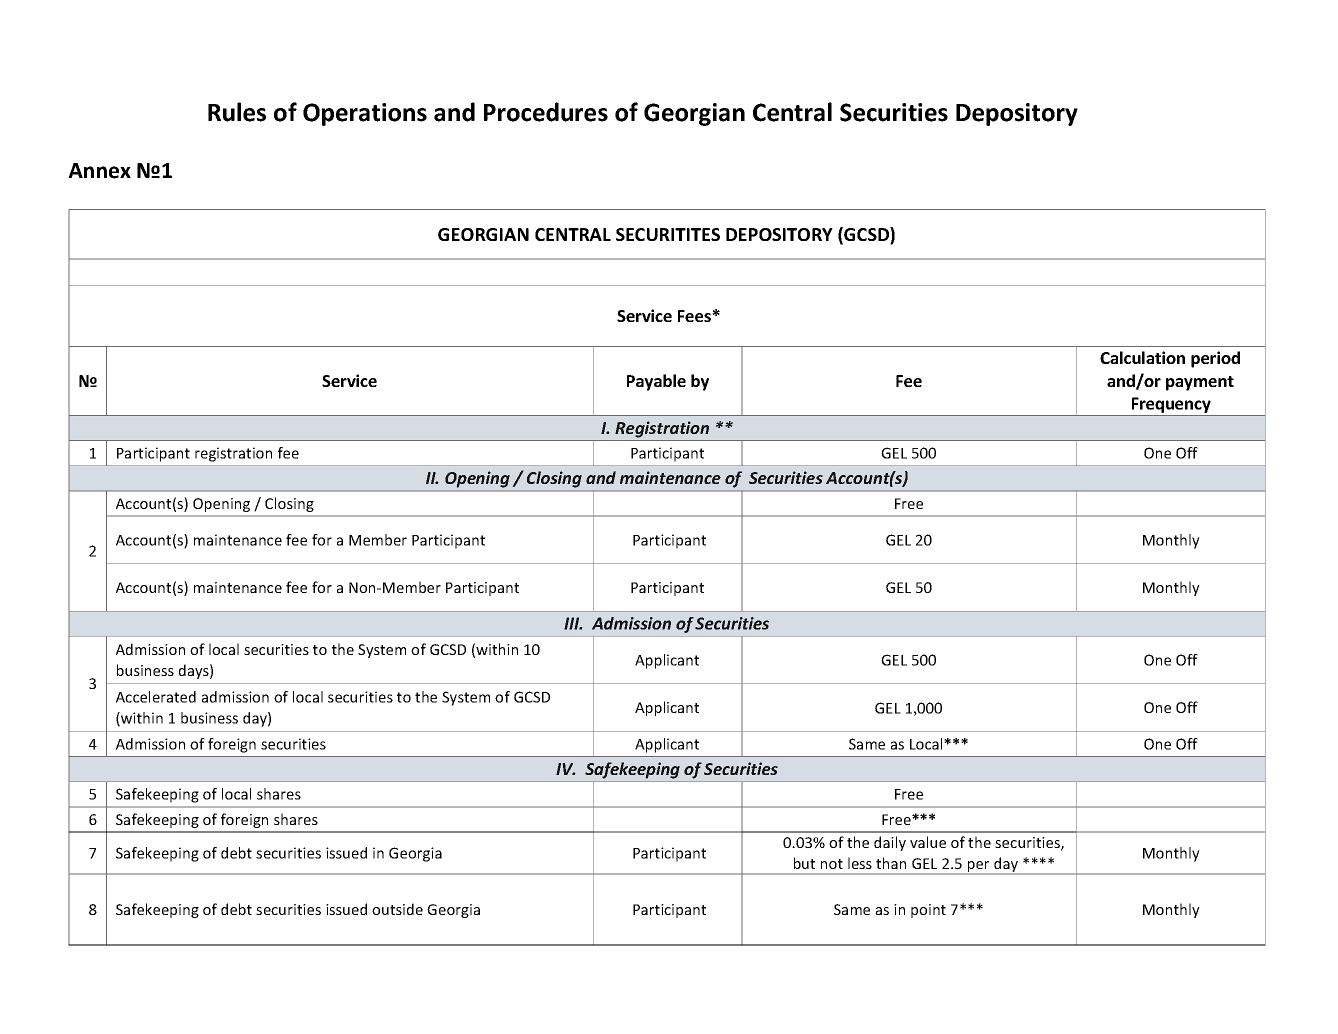  Describe the element at coordinates (804, 863) in the image. I see `but` at that location.
